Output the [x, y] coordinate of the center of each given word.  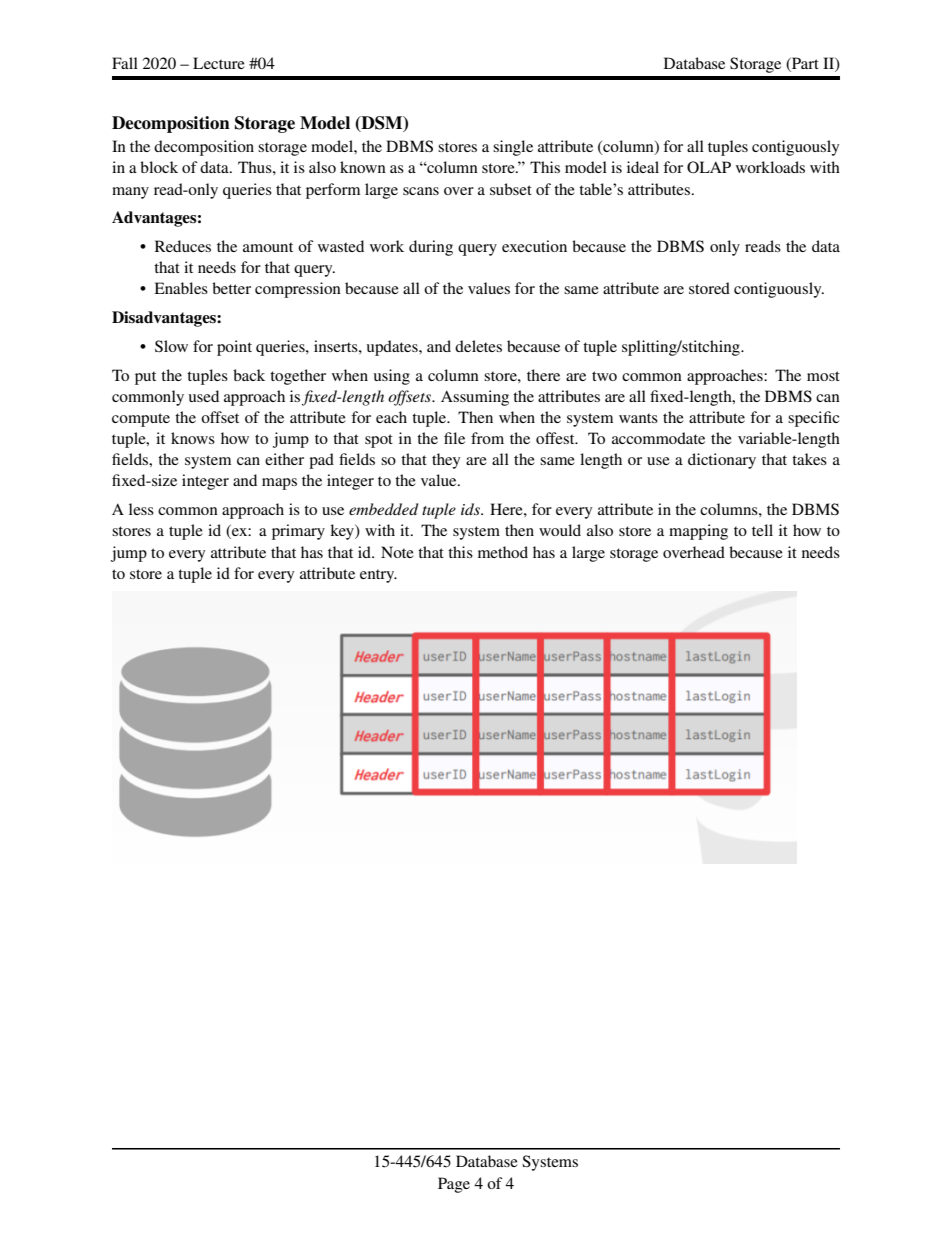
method [503, 552]
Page [454, 1185]
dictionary [722, 461]
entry [378, 576]
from [487, 438]
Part [804, 64]
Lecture [219, 63]
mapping [698, 532]
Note [397, 552]
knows [193, 438]
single [513, 148]
